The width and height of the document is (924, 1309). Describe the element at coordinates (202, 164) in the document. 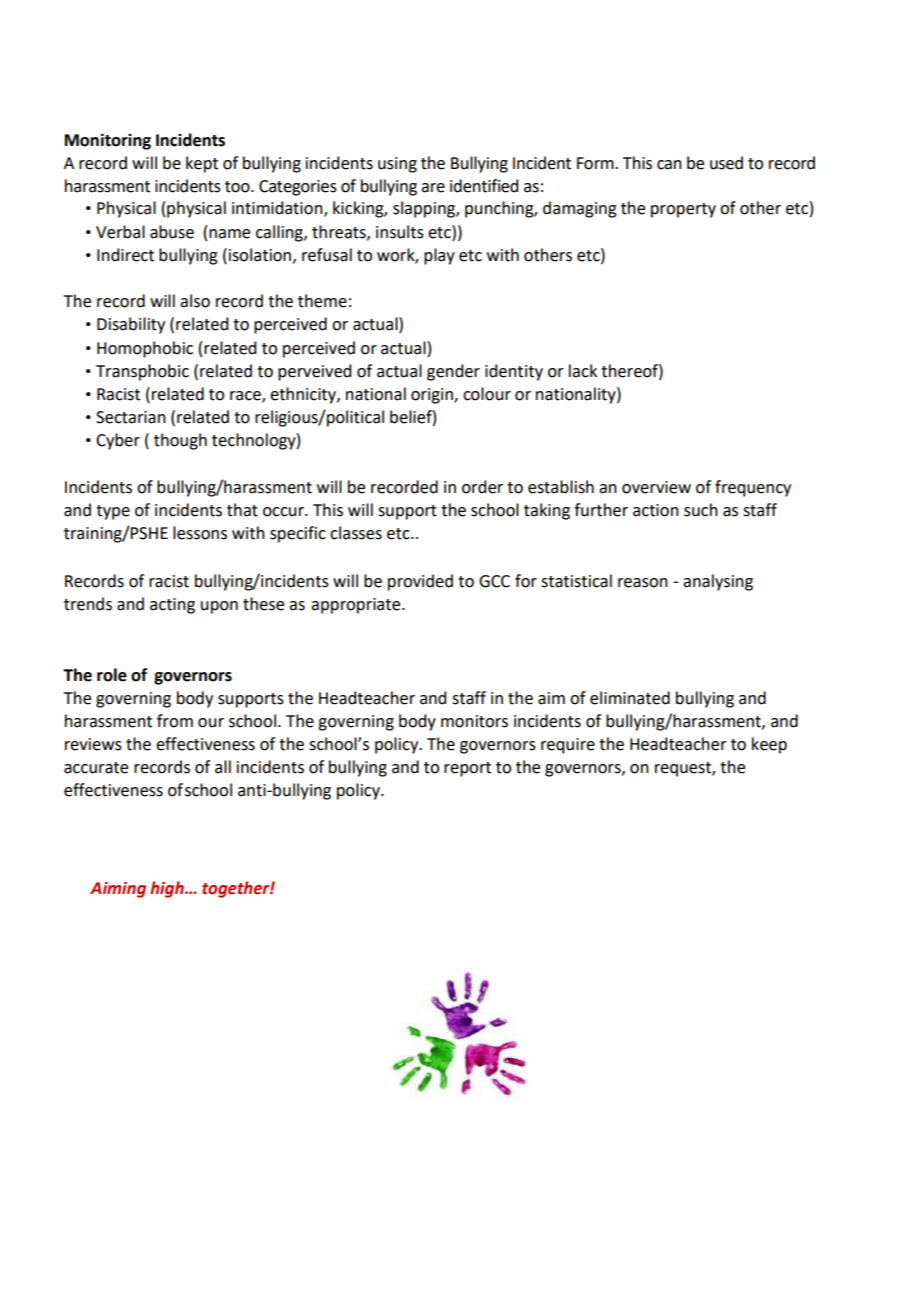

I see `kept` at that location.
